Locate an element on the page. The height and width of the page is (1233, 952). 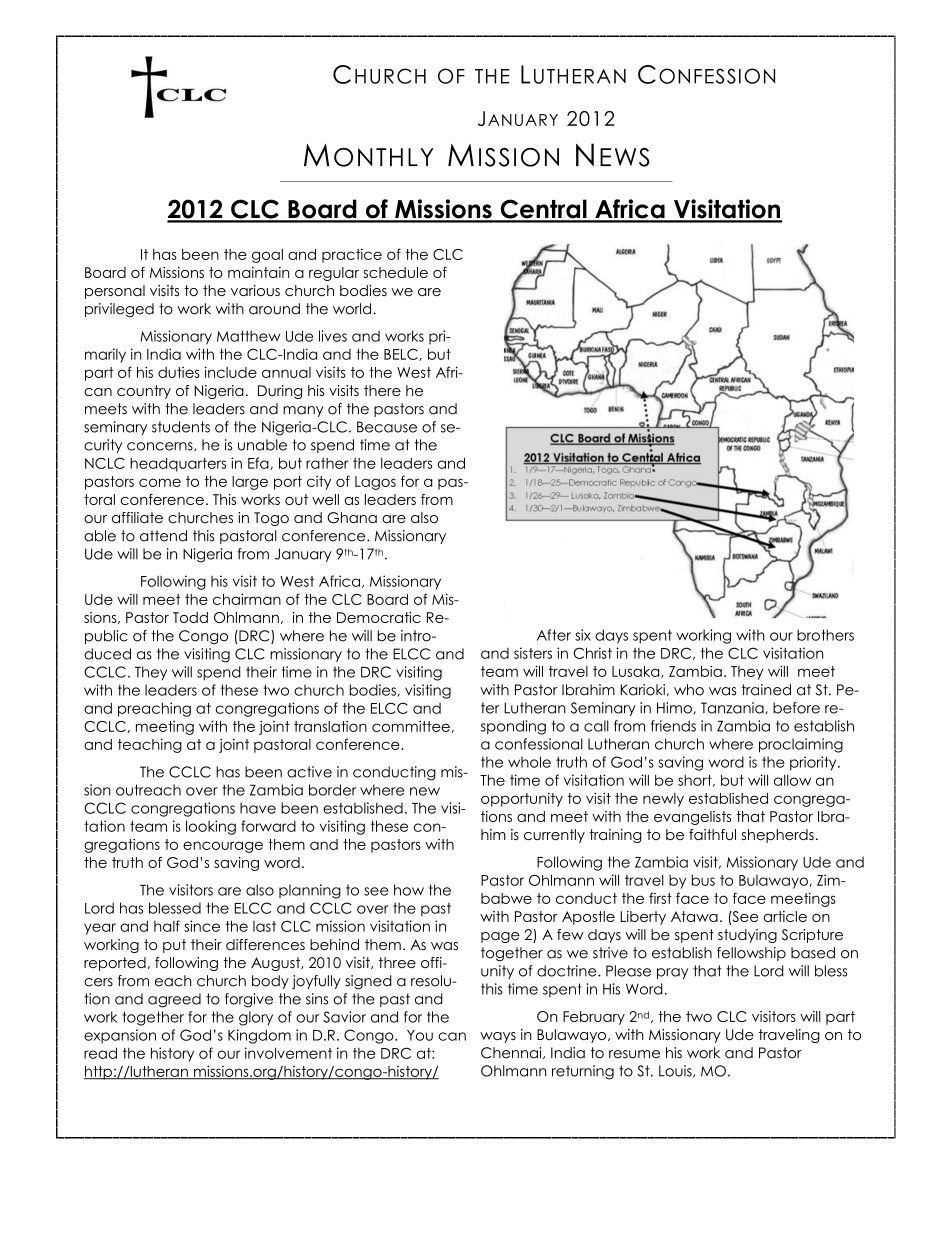
committee is located at coordinates (411, 726).
